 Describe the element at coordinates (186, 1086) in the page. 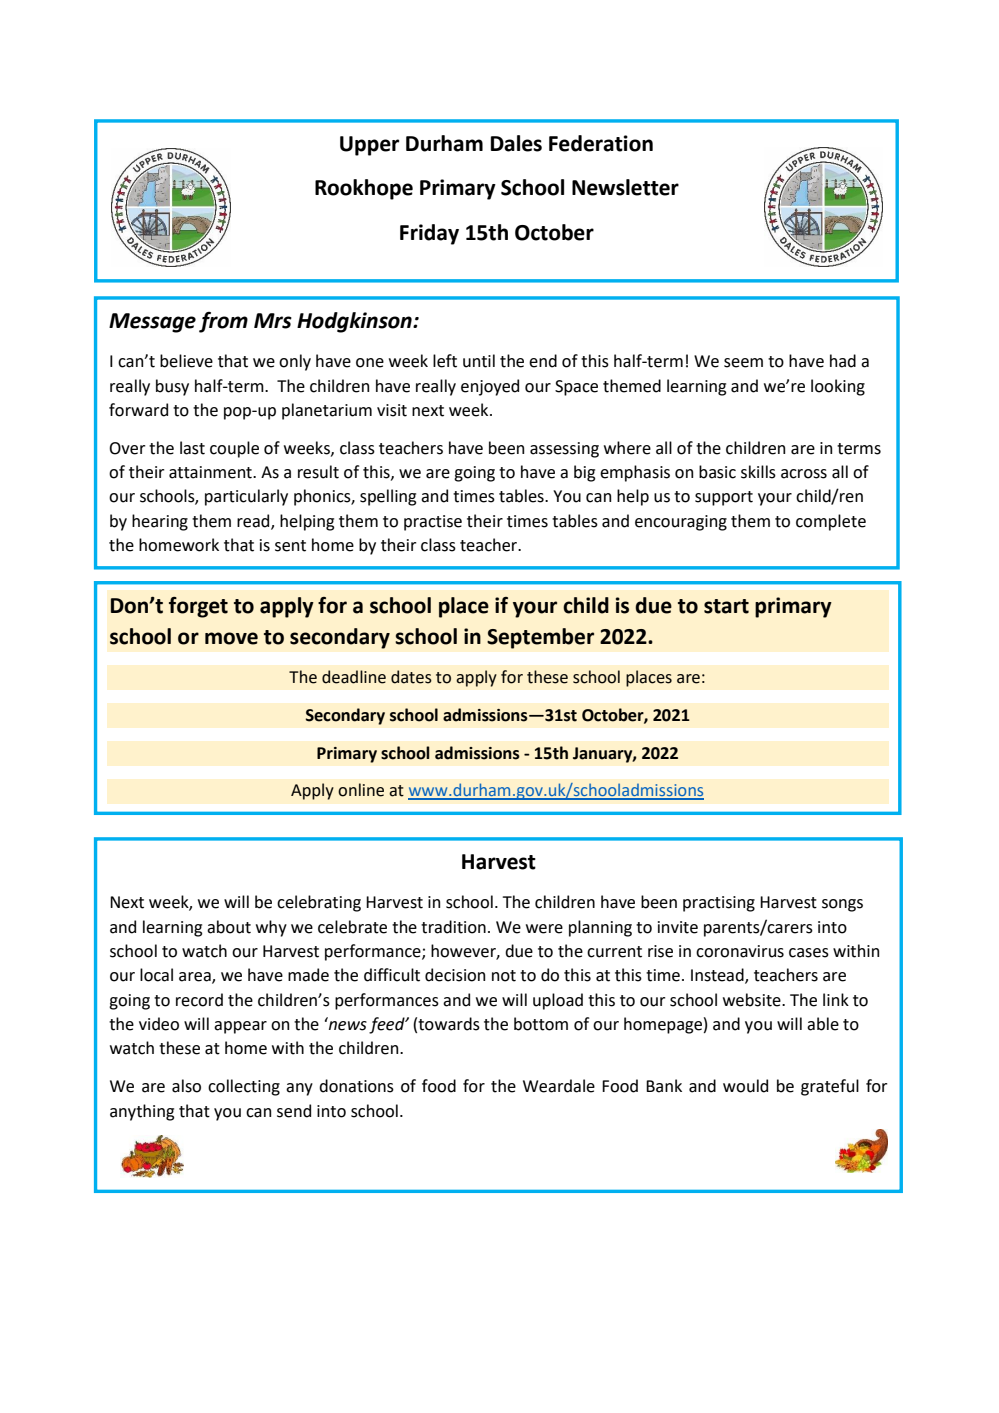

I see `also` at that location.
